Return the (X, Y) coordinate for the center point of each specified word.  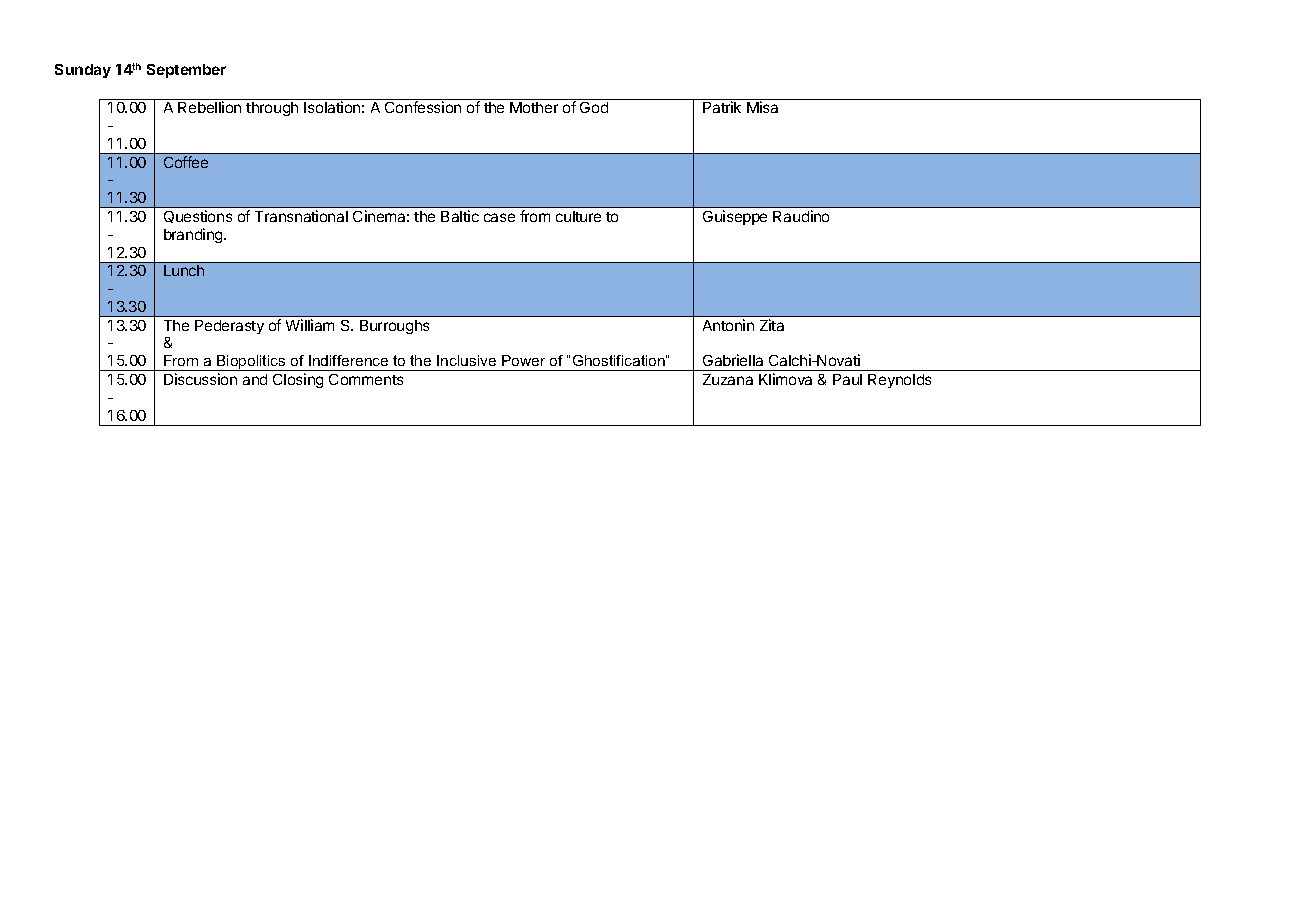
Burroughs (394, 327)
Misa (762, 107)
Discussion (200, 379)
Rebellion (209, 107)
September (186, 71)
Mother (534, 107)
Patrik (722, 107)
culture (578, 216)
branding (194, 235)
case (499, 217)
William (310, 325)
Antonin (728, 325)
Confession (423, 107)
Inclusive (466, 360)
